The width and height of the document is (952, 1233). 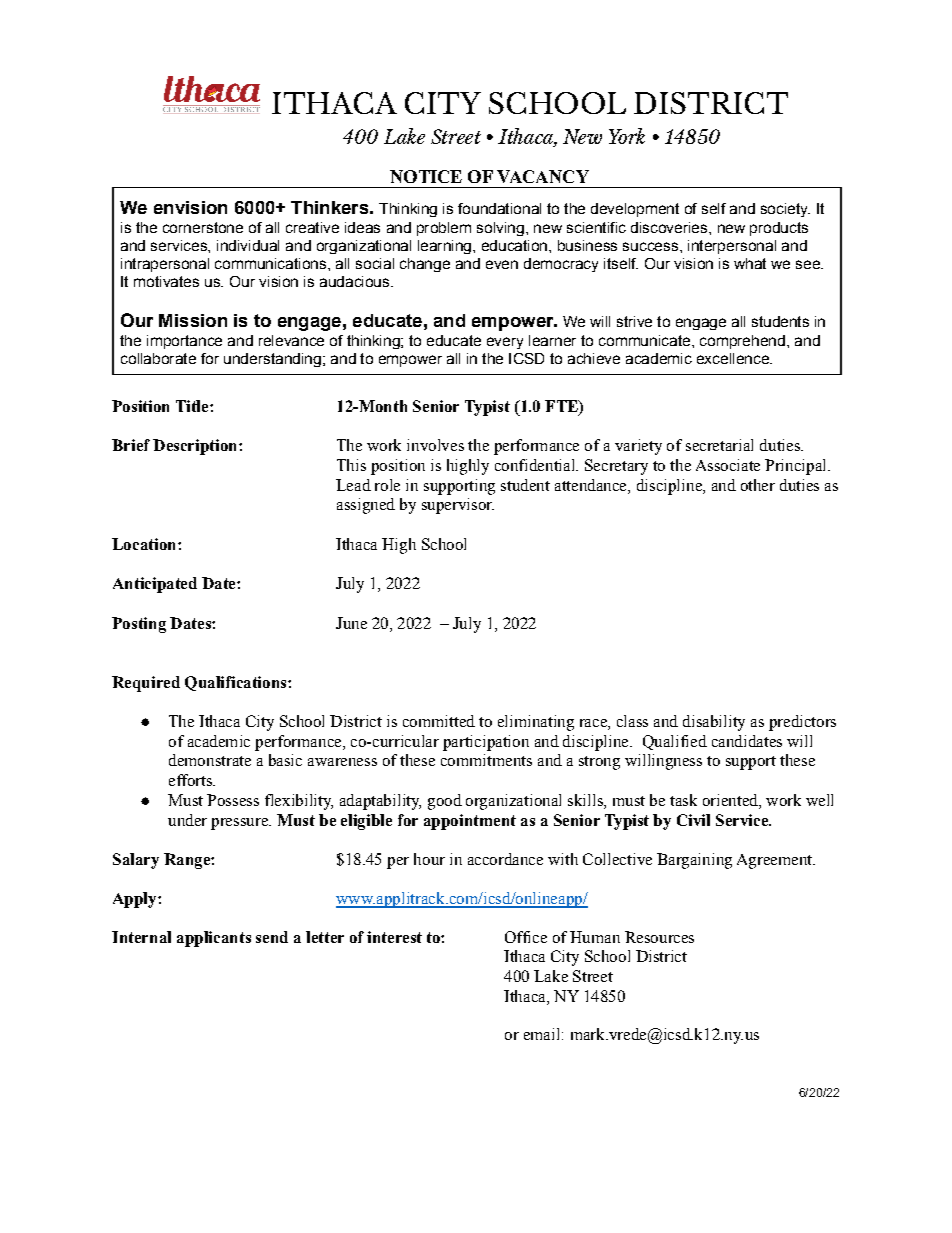 I want to click on good, so click(x=445, y=802).
